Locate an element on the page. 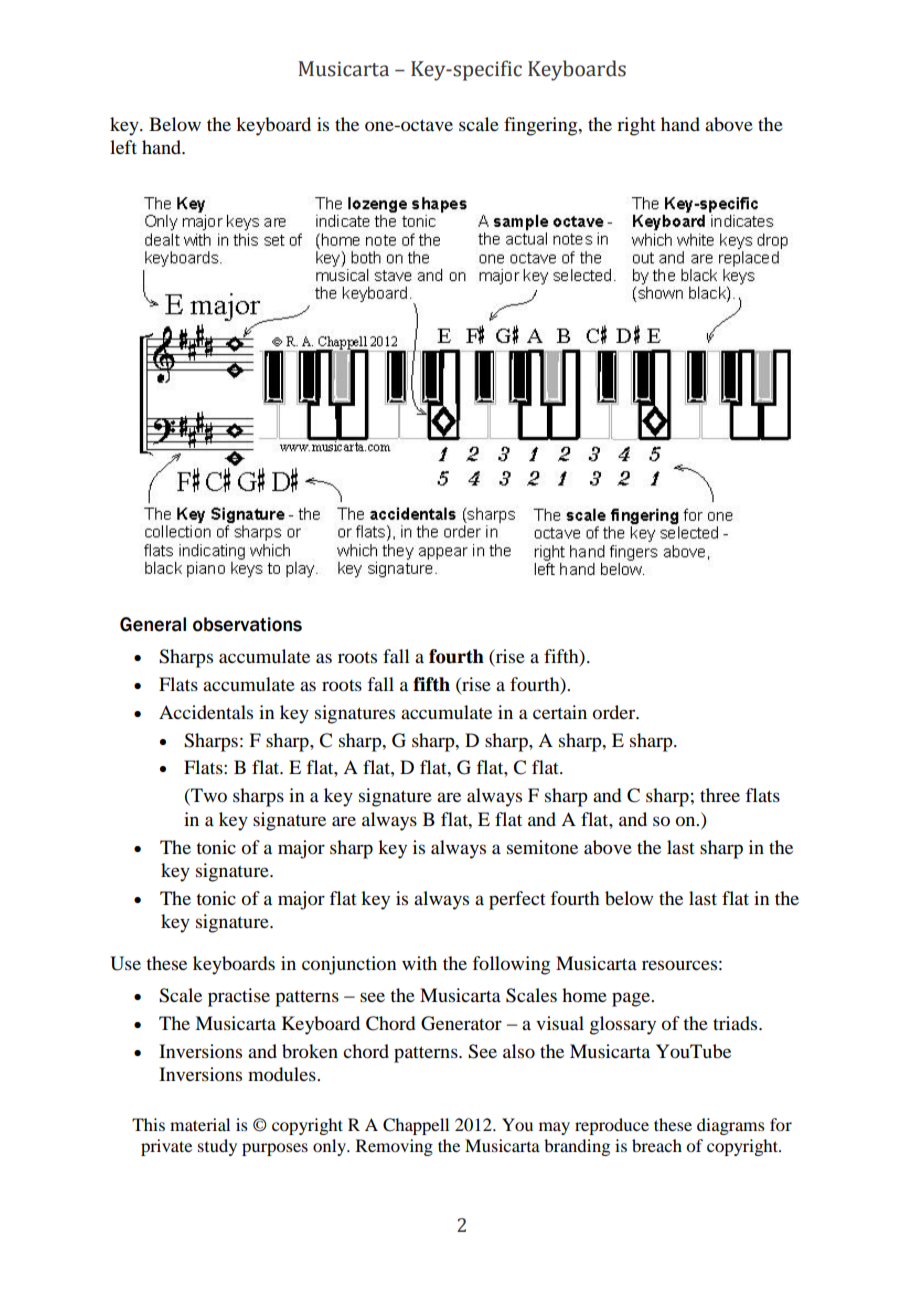 Image resolution: width=924 pixels, height=1308 pixels. three is located at coordinates (720, 795).
